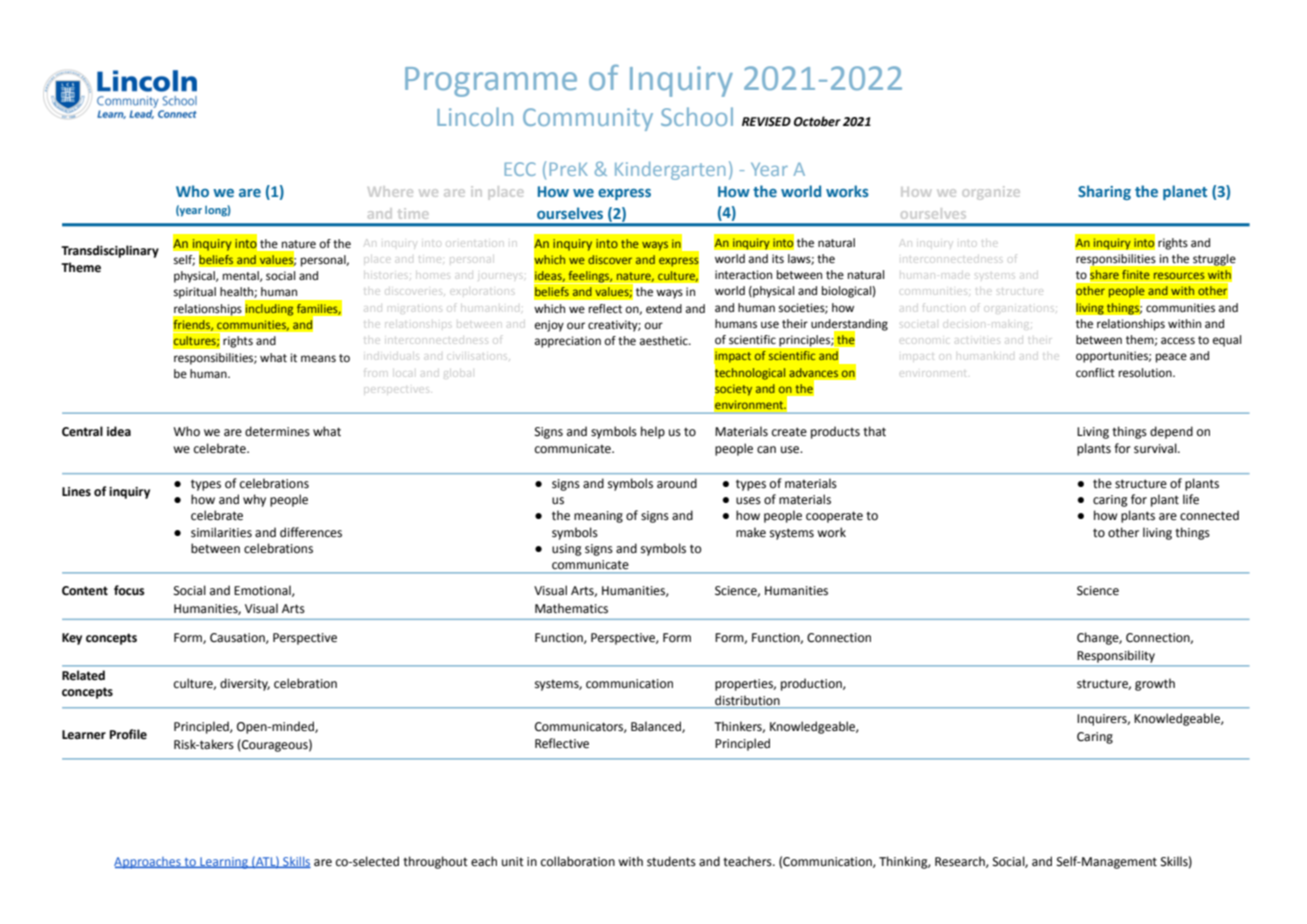 The width and height of the screenshot is (1307, 924). I want to click on means, so click(318, 359).
